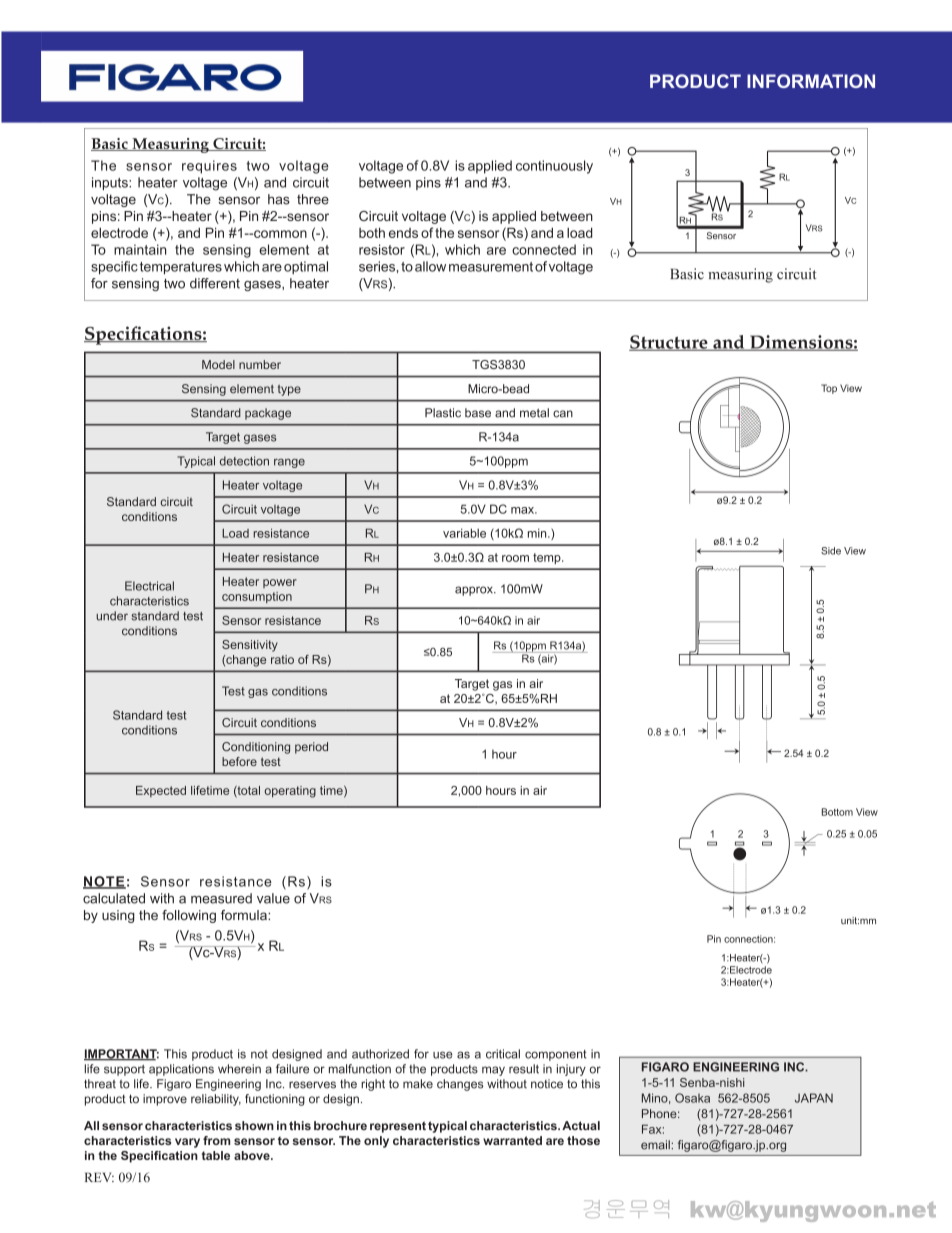  Describe the element at coordinates (464, 533) in the page. I see `variable` at that location.
